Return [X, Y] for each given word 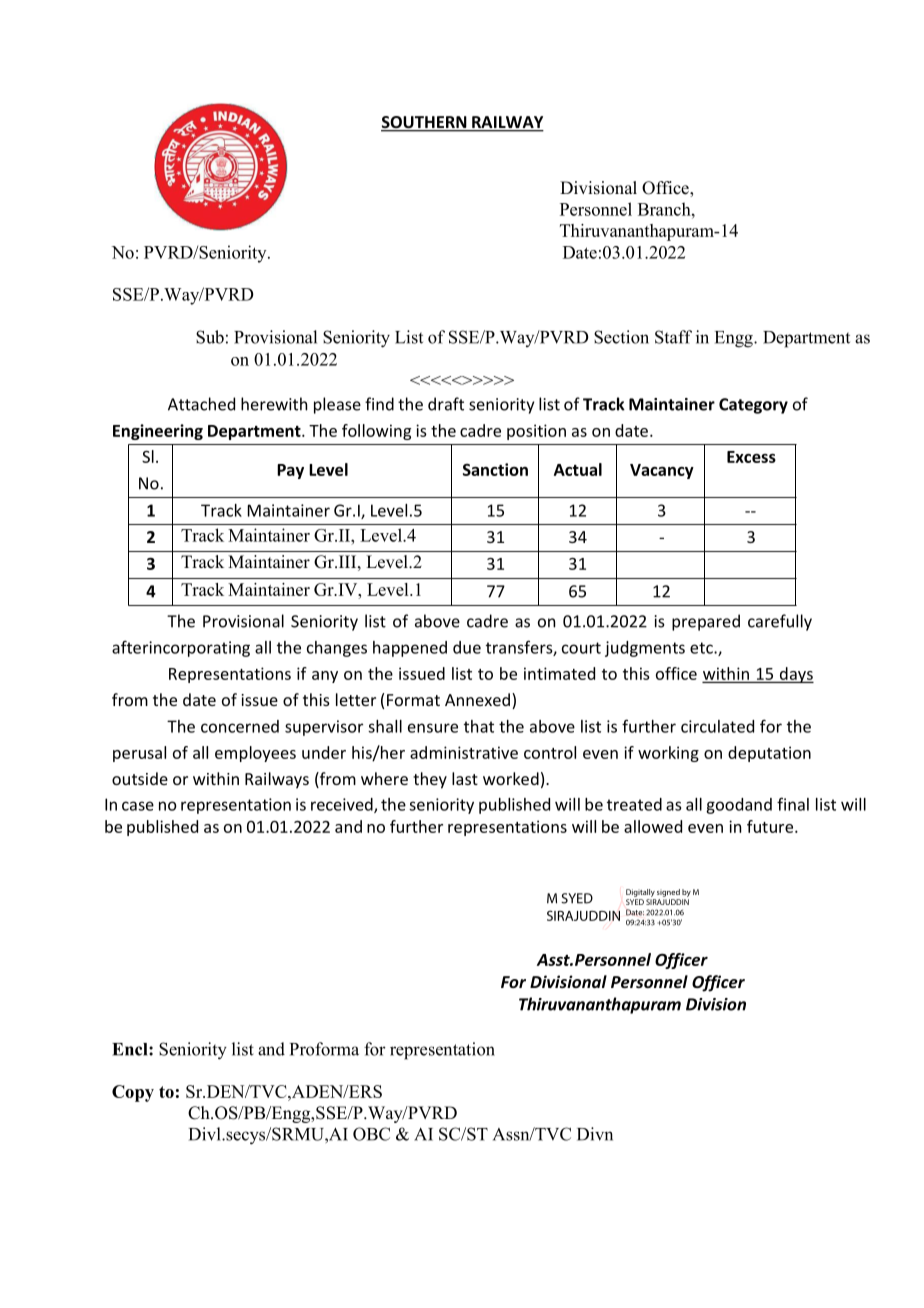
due [467, 647]
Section [621, 337]
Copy [133, 1093]
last [465, 778]
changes [337, 649]
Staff [673, 337]
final [793, 804]
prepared [706, 622]
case [138, 806]
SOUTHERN [425, 123]
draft [446, 404]
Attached [201, 404]
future [770, 826]
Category [753, 406]
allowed [653, 826]
